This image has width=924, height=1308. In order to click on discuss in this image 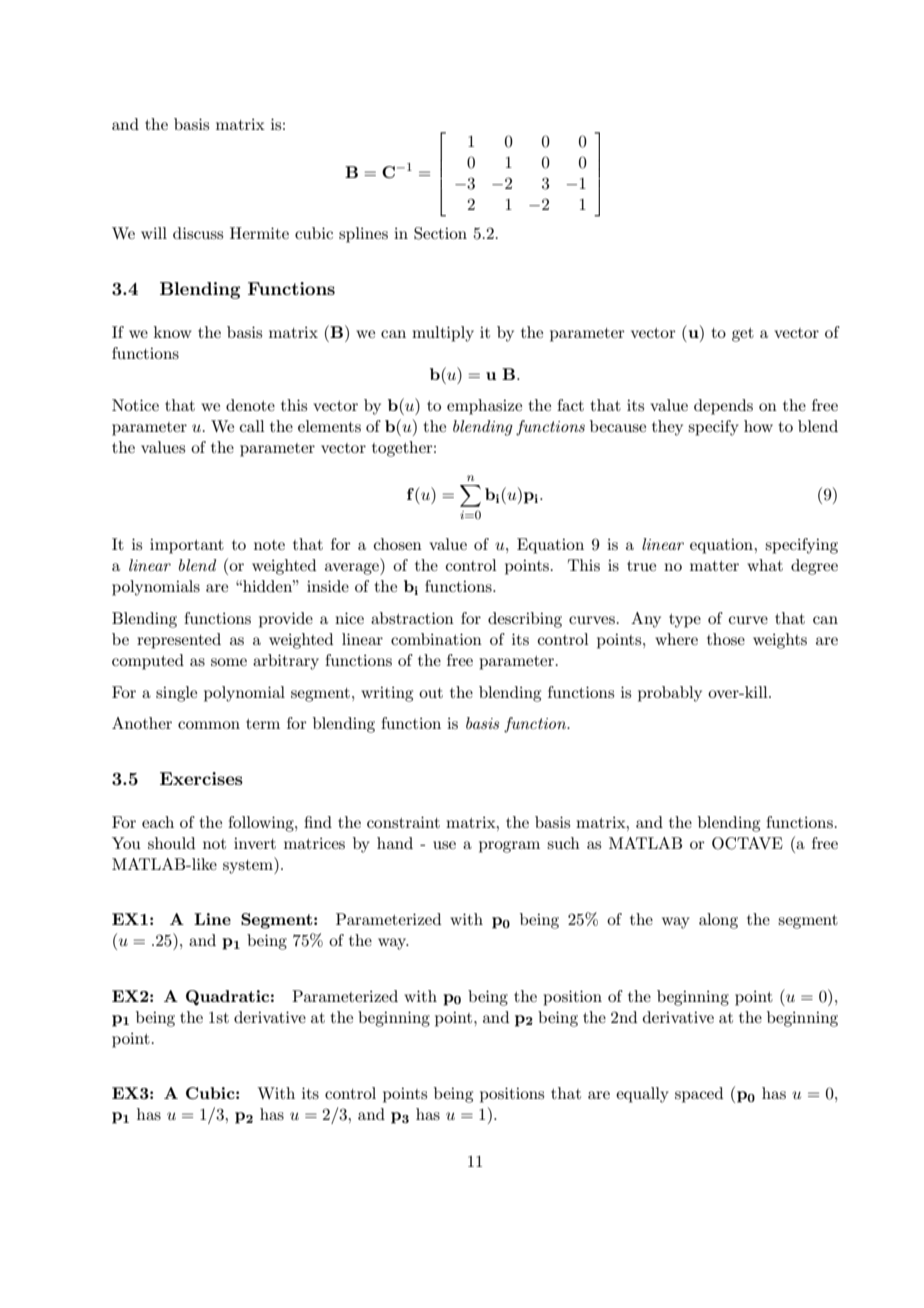, I will do `click(198, 233)`.
